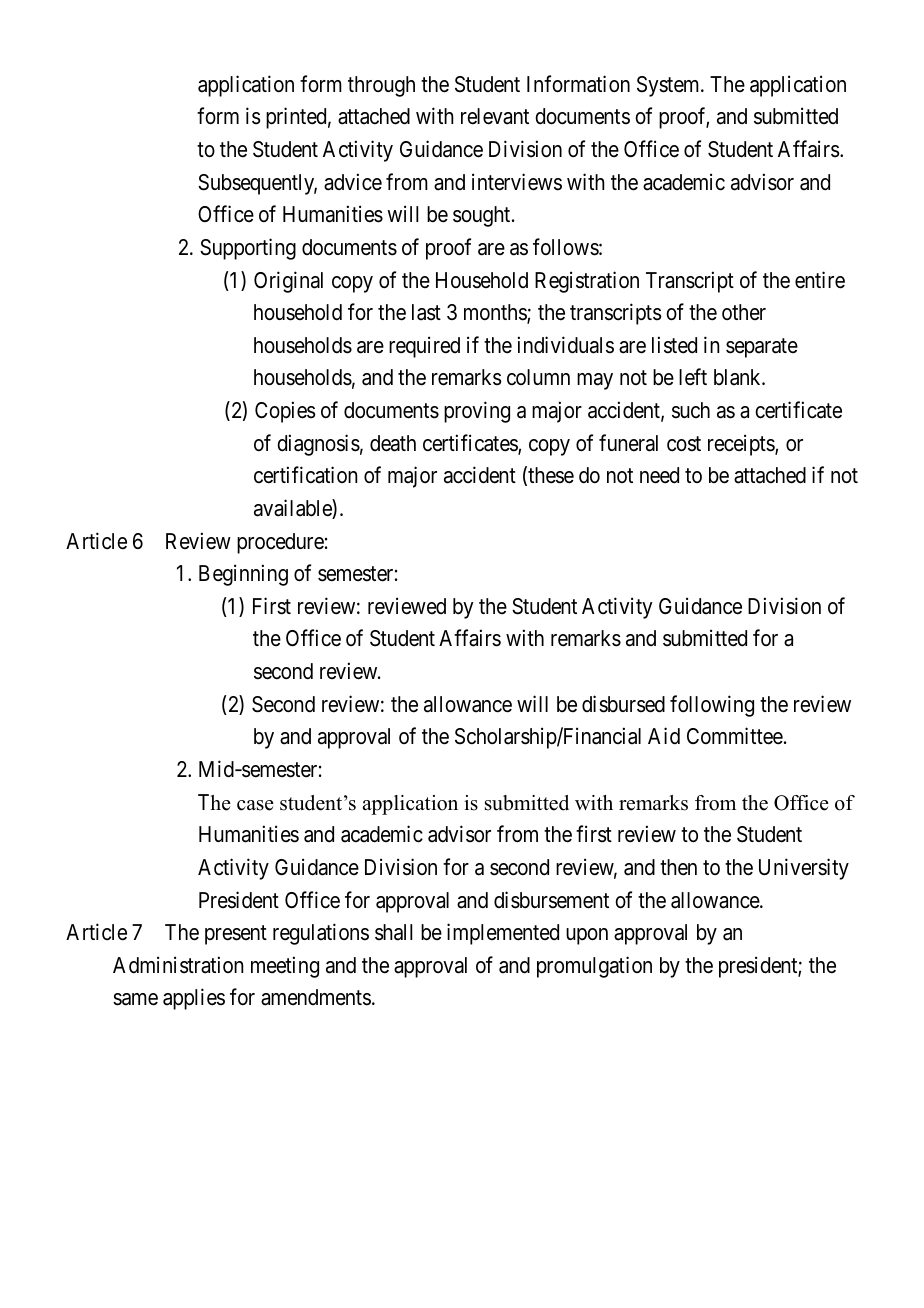 This screenshot has width=924, height=1308. Describe the element at coordinates (623, 704) in the screenshot. I see `disbursed` at that location.
